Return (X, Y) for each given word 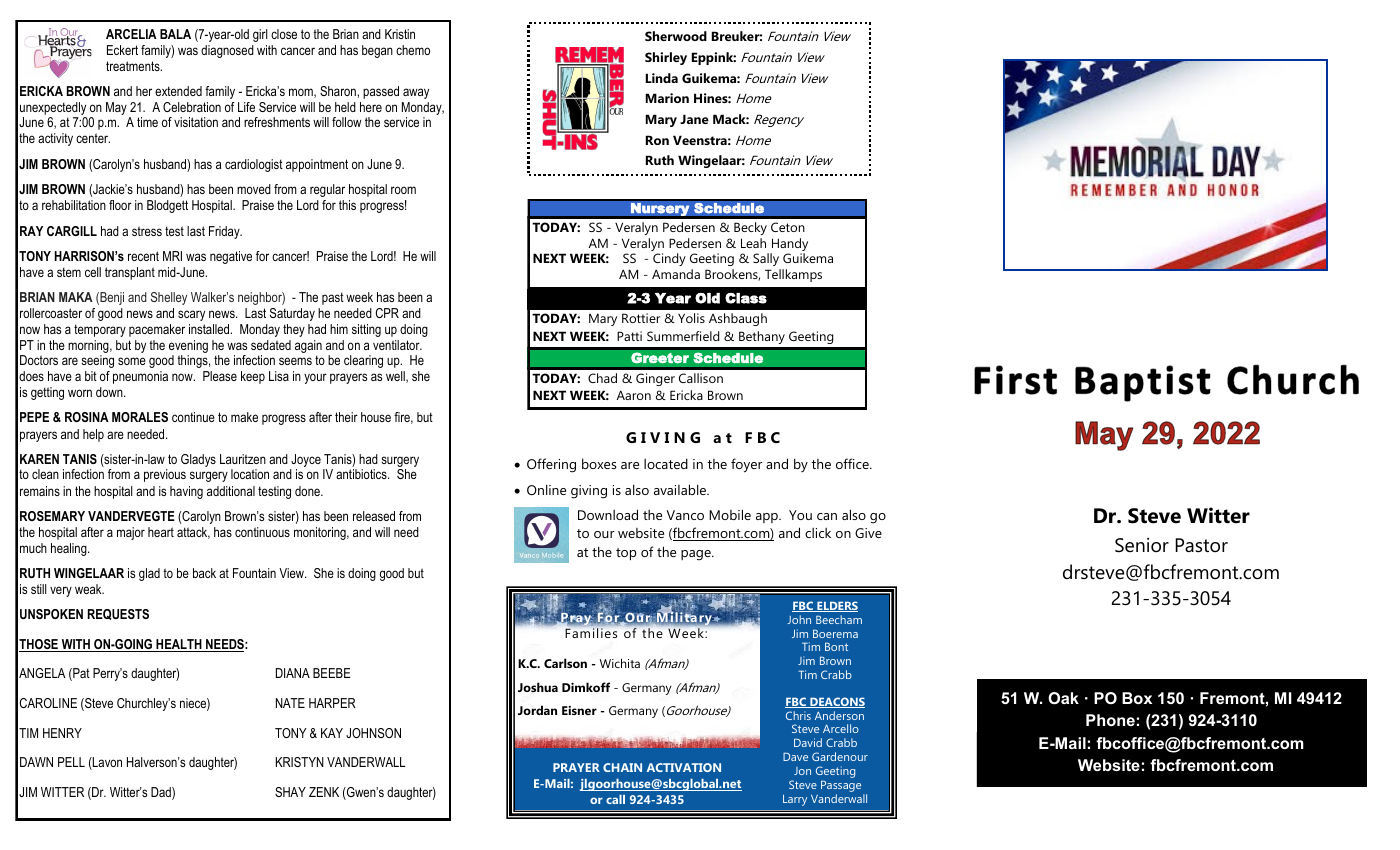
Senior (1142, 545)
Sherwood (676, 36)
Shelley (169, 298)
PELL (71, 762)
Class (746, 298)
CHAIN (622, 767)
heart (161, 532)
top (626, 554)
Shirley (666, 58)
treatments (134, 66)
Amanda (676, 274)
